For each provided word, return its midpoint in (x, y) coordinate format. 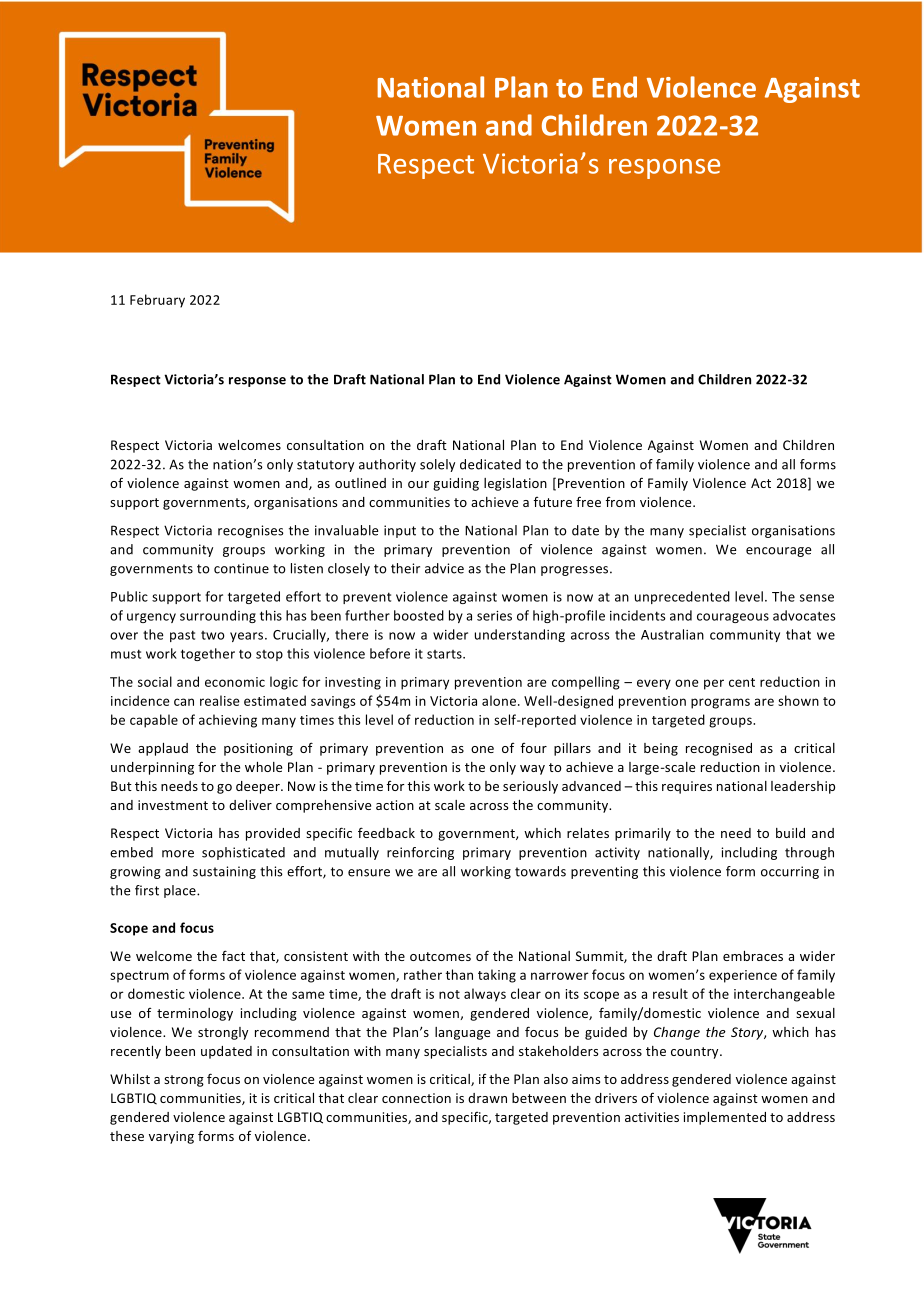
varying (171, 1137)
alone (500, 700)
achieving (228, 721)
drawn (487, 1098)
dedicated (490, 464)
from (620, 502)
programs (720, 703)
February (157, 301)
